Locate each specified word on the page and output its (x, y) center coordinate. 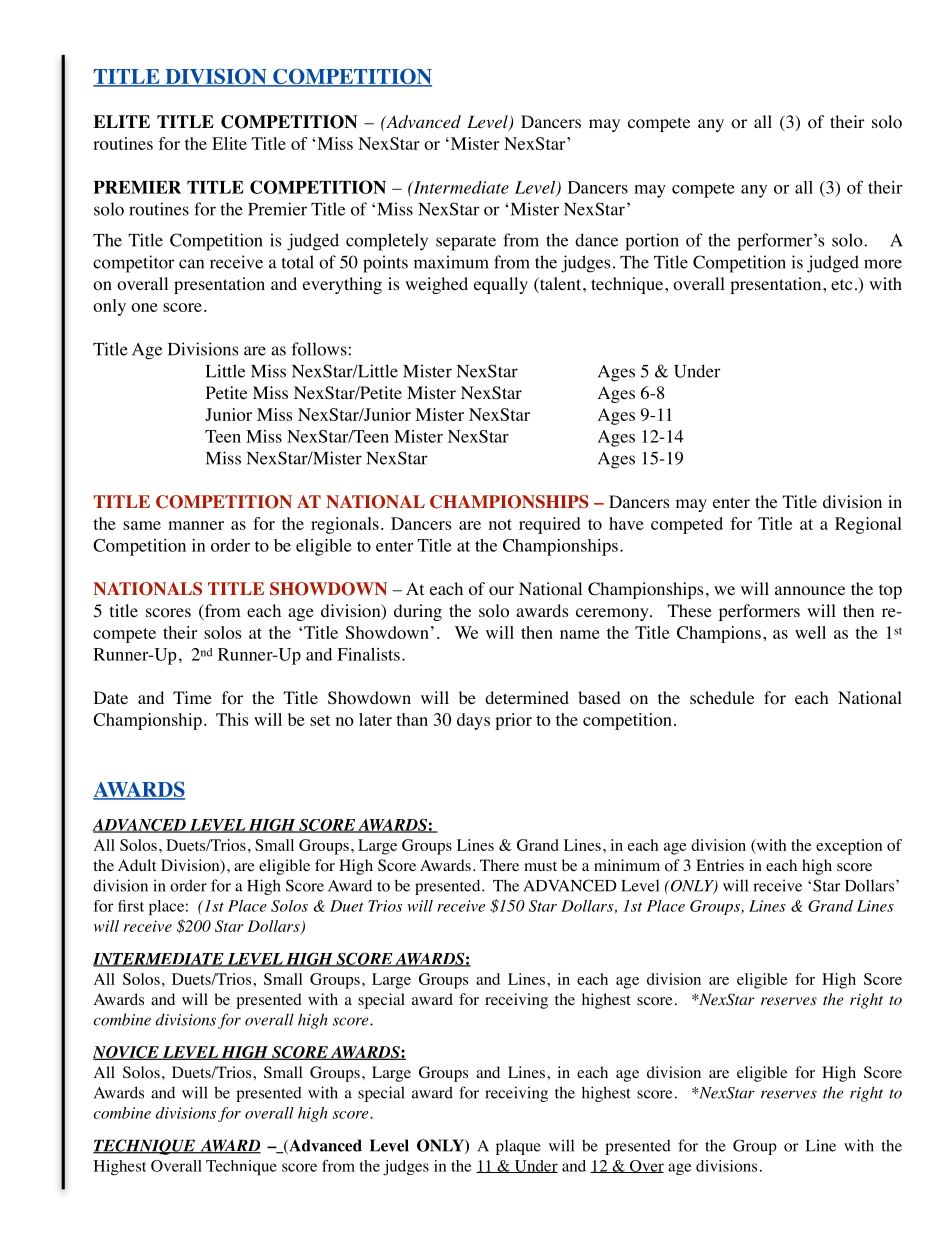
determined (527, 697)
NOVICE (127, 1053)
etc (842, 284)
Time (192, 697)
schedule (722, 697)
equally (501, 285)
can (191, 264)
